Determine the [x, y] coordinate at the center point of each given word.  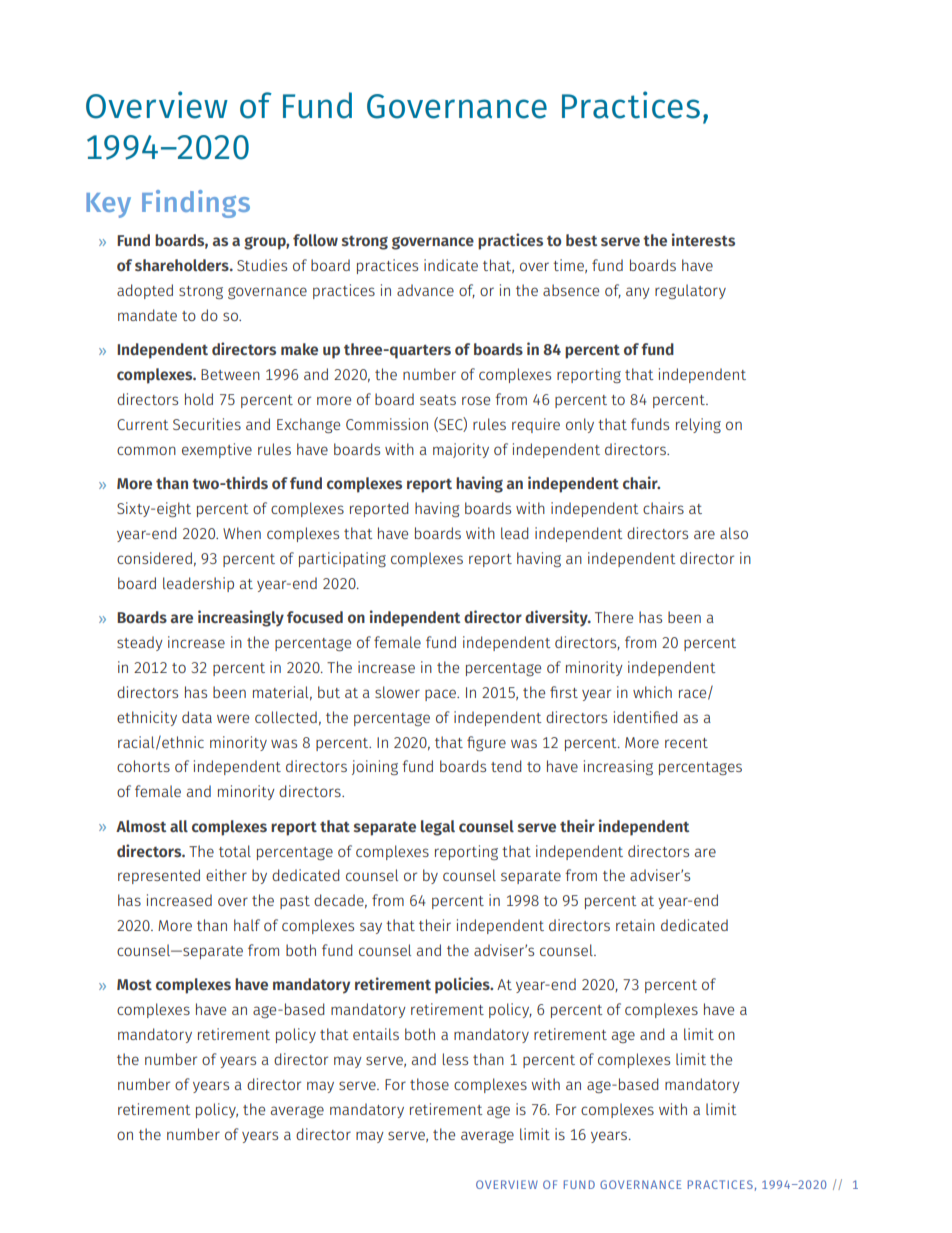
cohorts [143, 766]
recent [686, 743]
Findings [196, 204]
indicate [451, 265]
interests [703, 240]
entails [376, 1034]
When [242, 533]
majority [461, 450]
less [455, 1059]
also [734, 533]
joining [375, 767]
